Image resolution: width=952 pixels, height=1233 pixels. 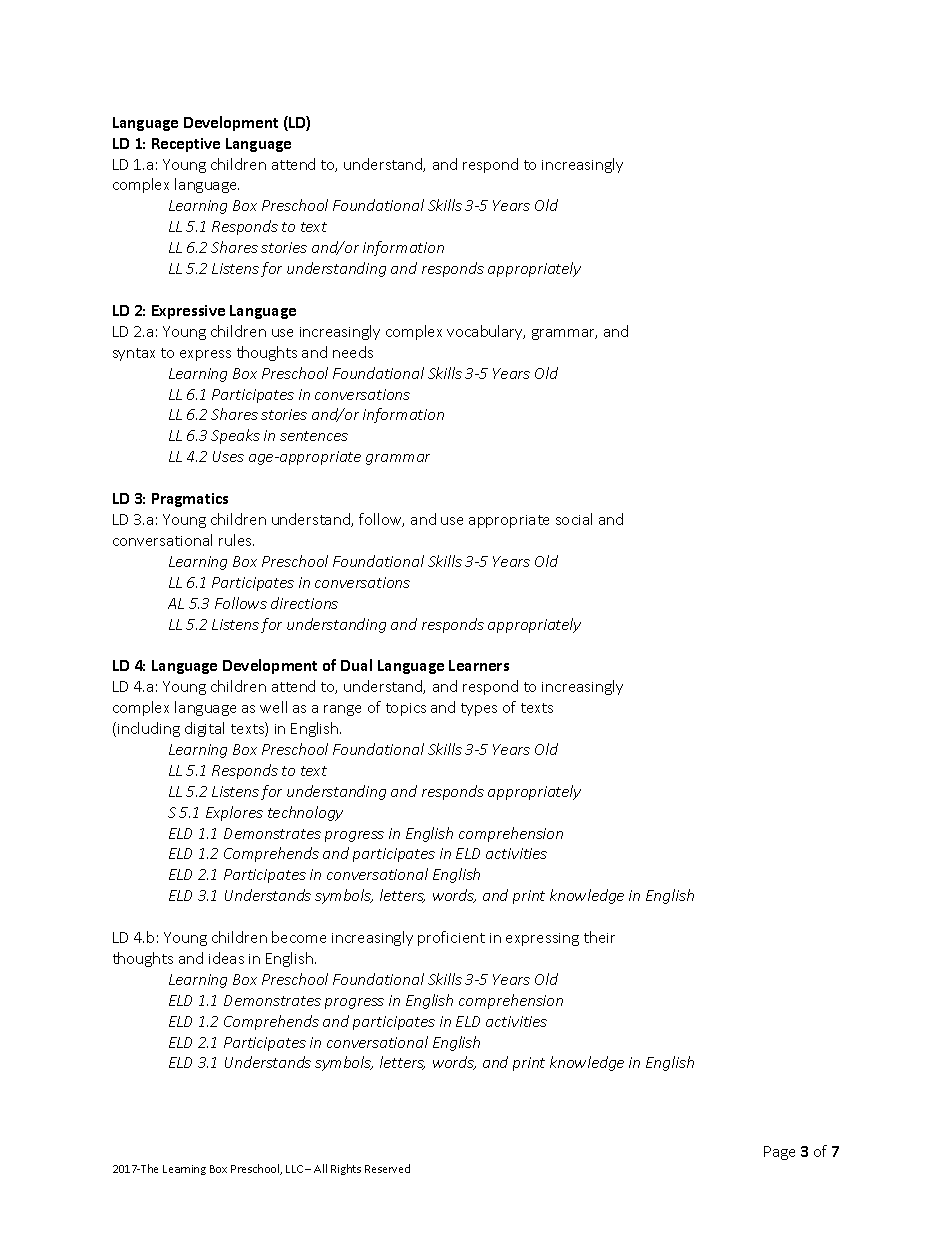 I want to click on their, so click(x=599, y=937).
